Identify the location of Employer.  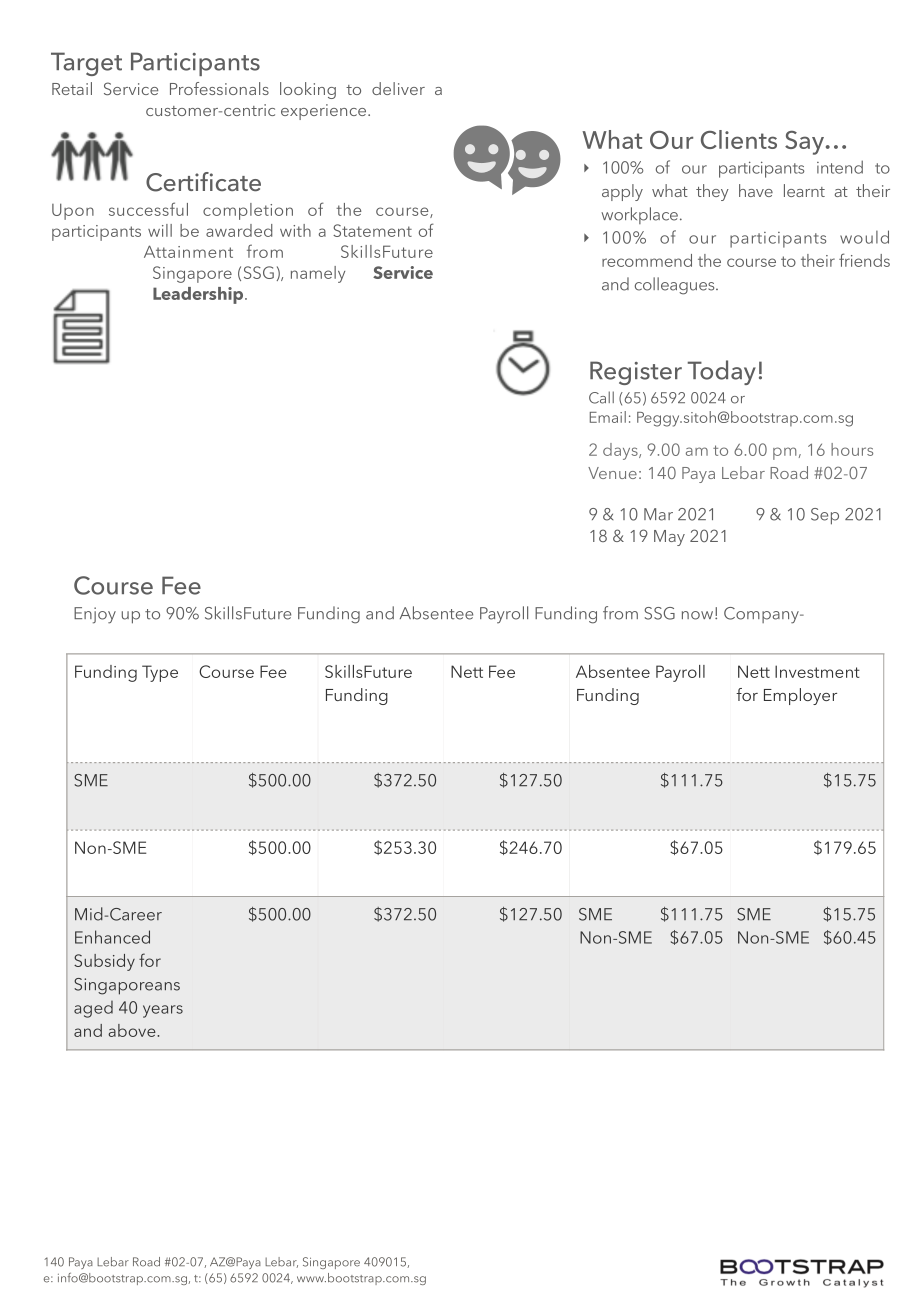
(800, 696).
